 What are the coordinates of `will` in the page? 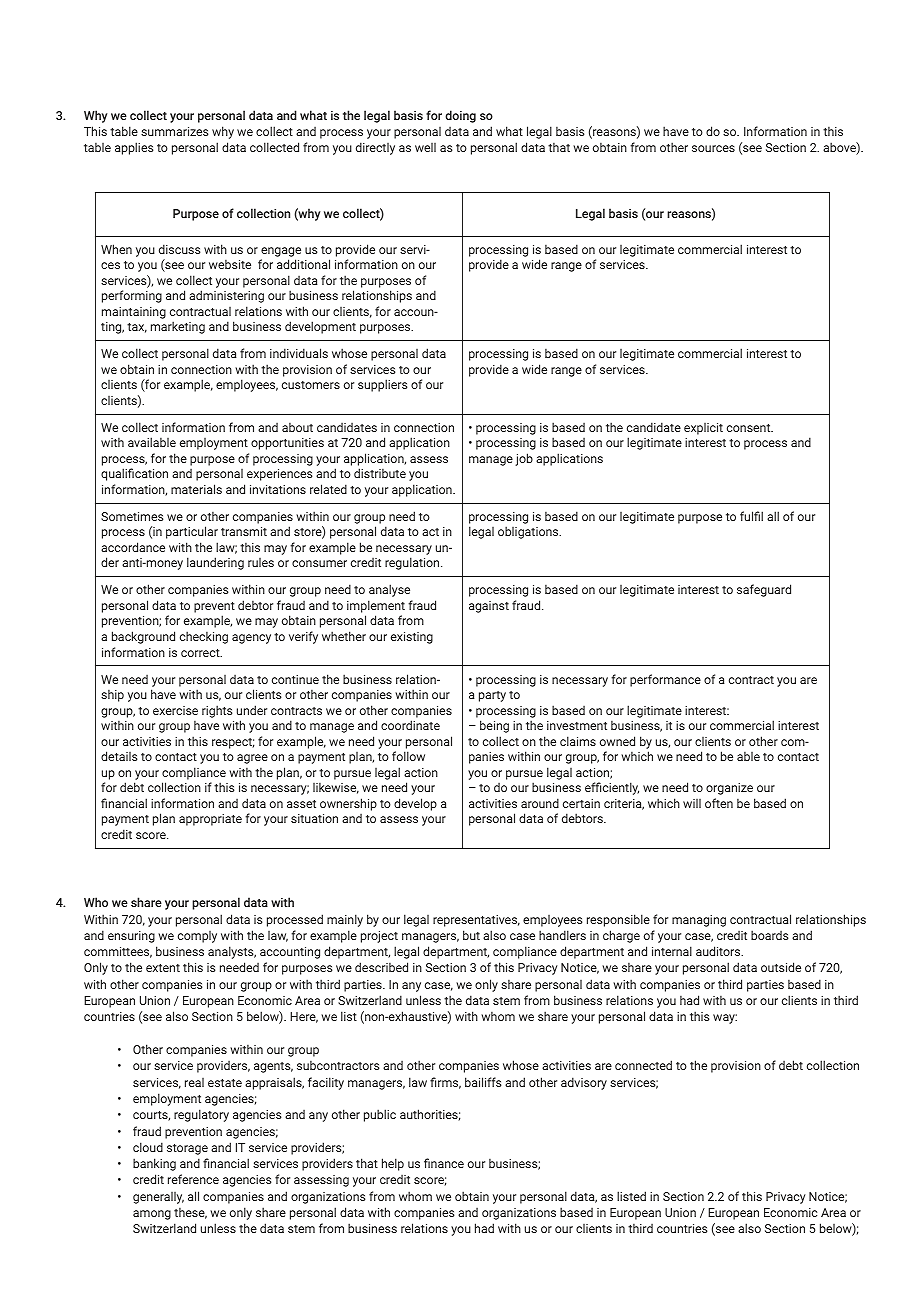 It's located at (692, 803).
